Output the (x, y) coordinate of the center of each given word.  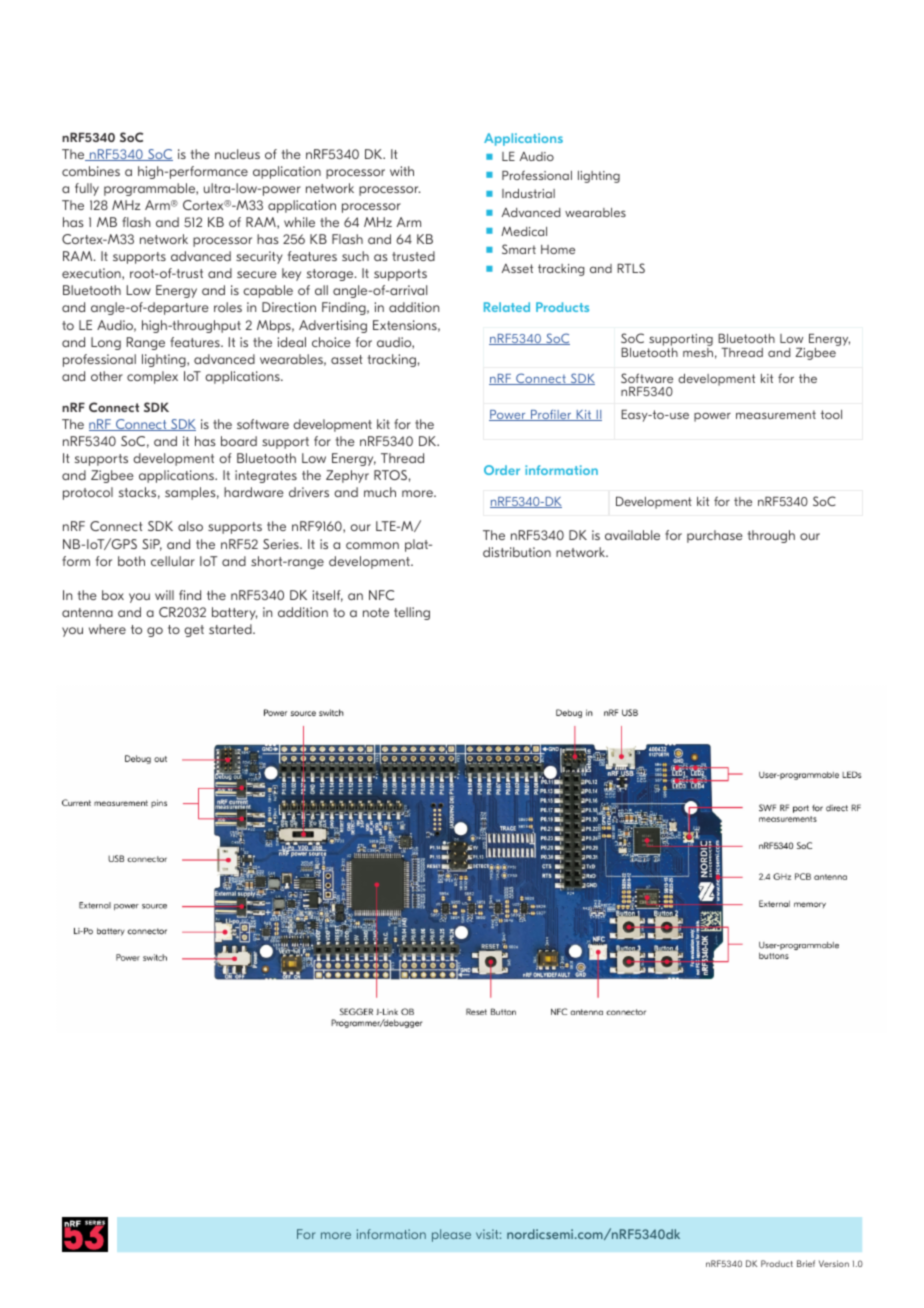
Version (834, 1263)
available (632, 535)
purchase (715, 536)
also (190, 526)
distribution (517, 552)
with (402, 171)
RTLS (631, 268)
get (194, 631)
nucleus (237, 154)
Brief (806, 1263)
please (451, 1235)
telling (412, 613)
